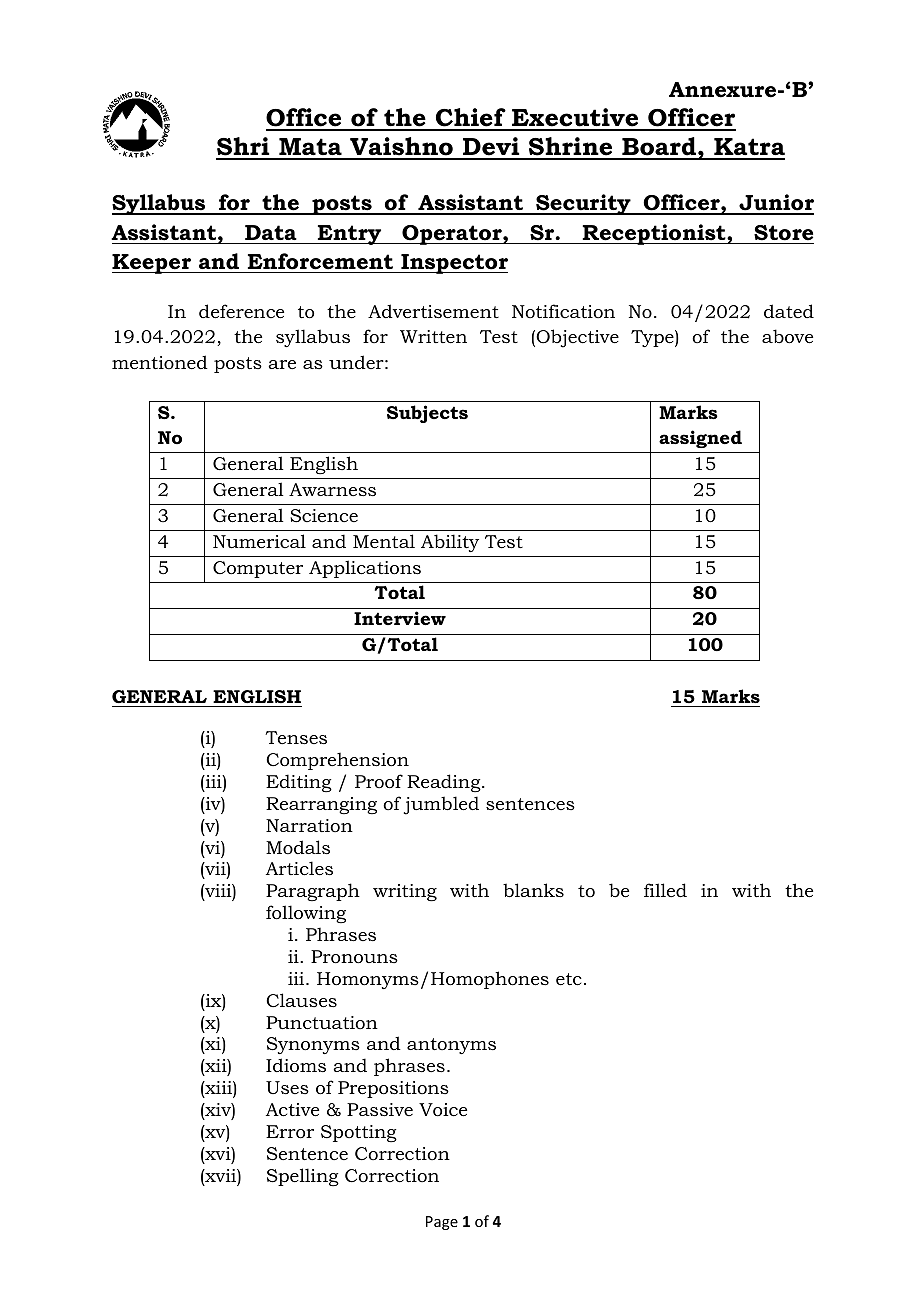  Describe the element at coordinates (665, 890) in the screenshot. I see `filled` at that location.
